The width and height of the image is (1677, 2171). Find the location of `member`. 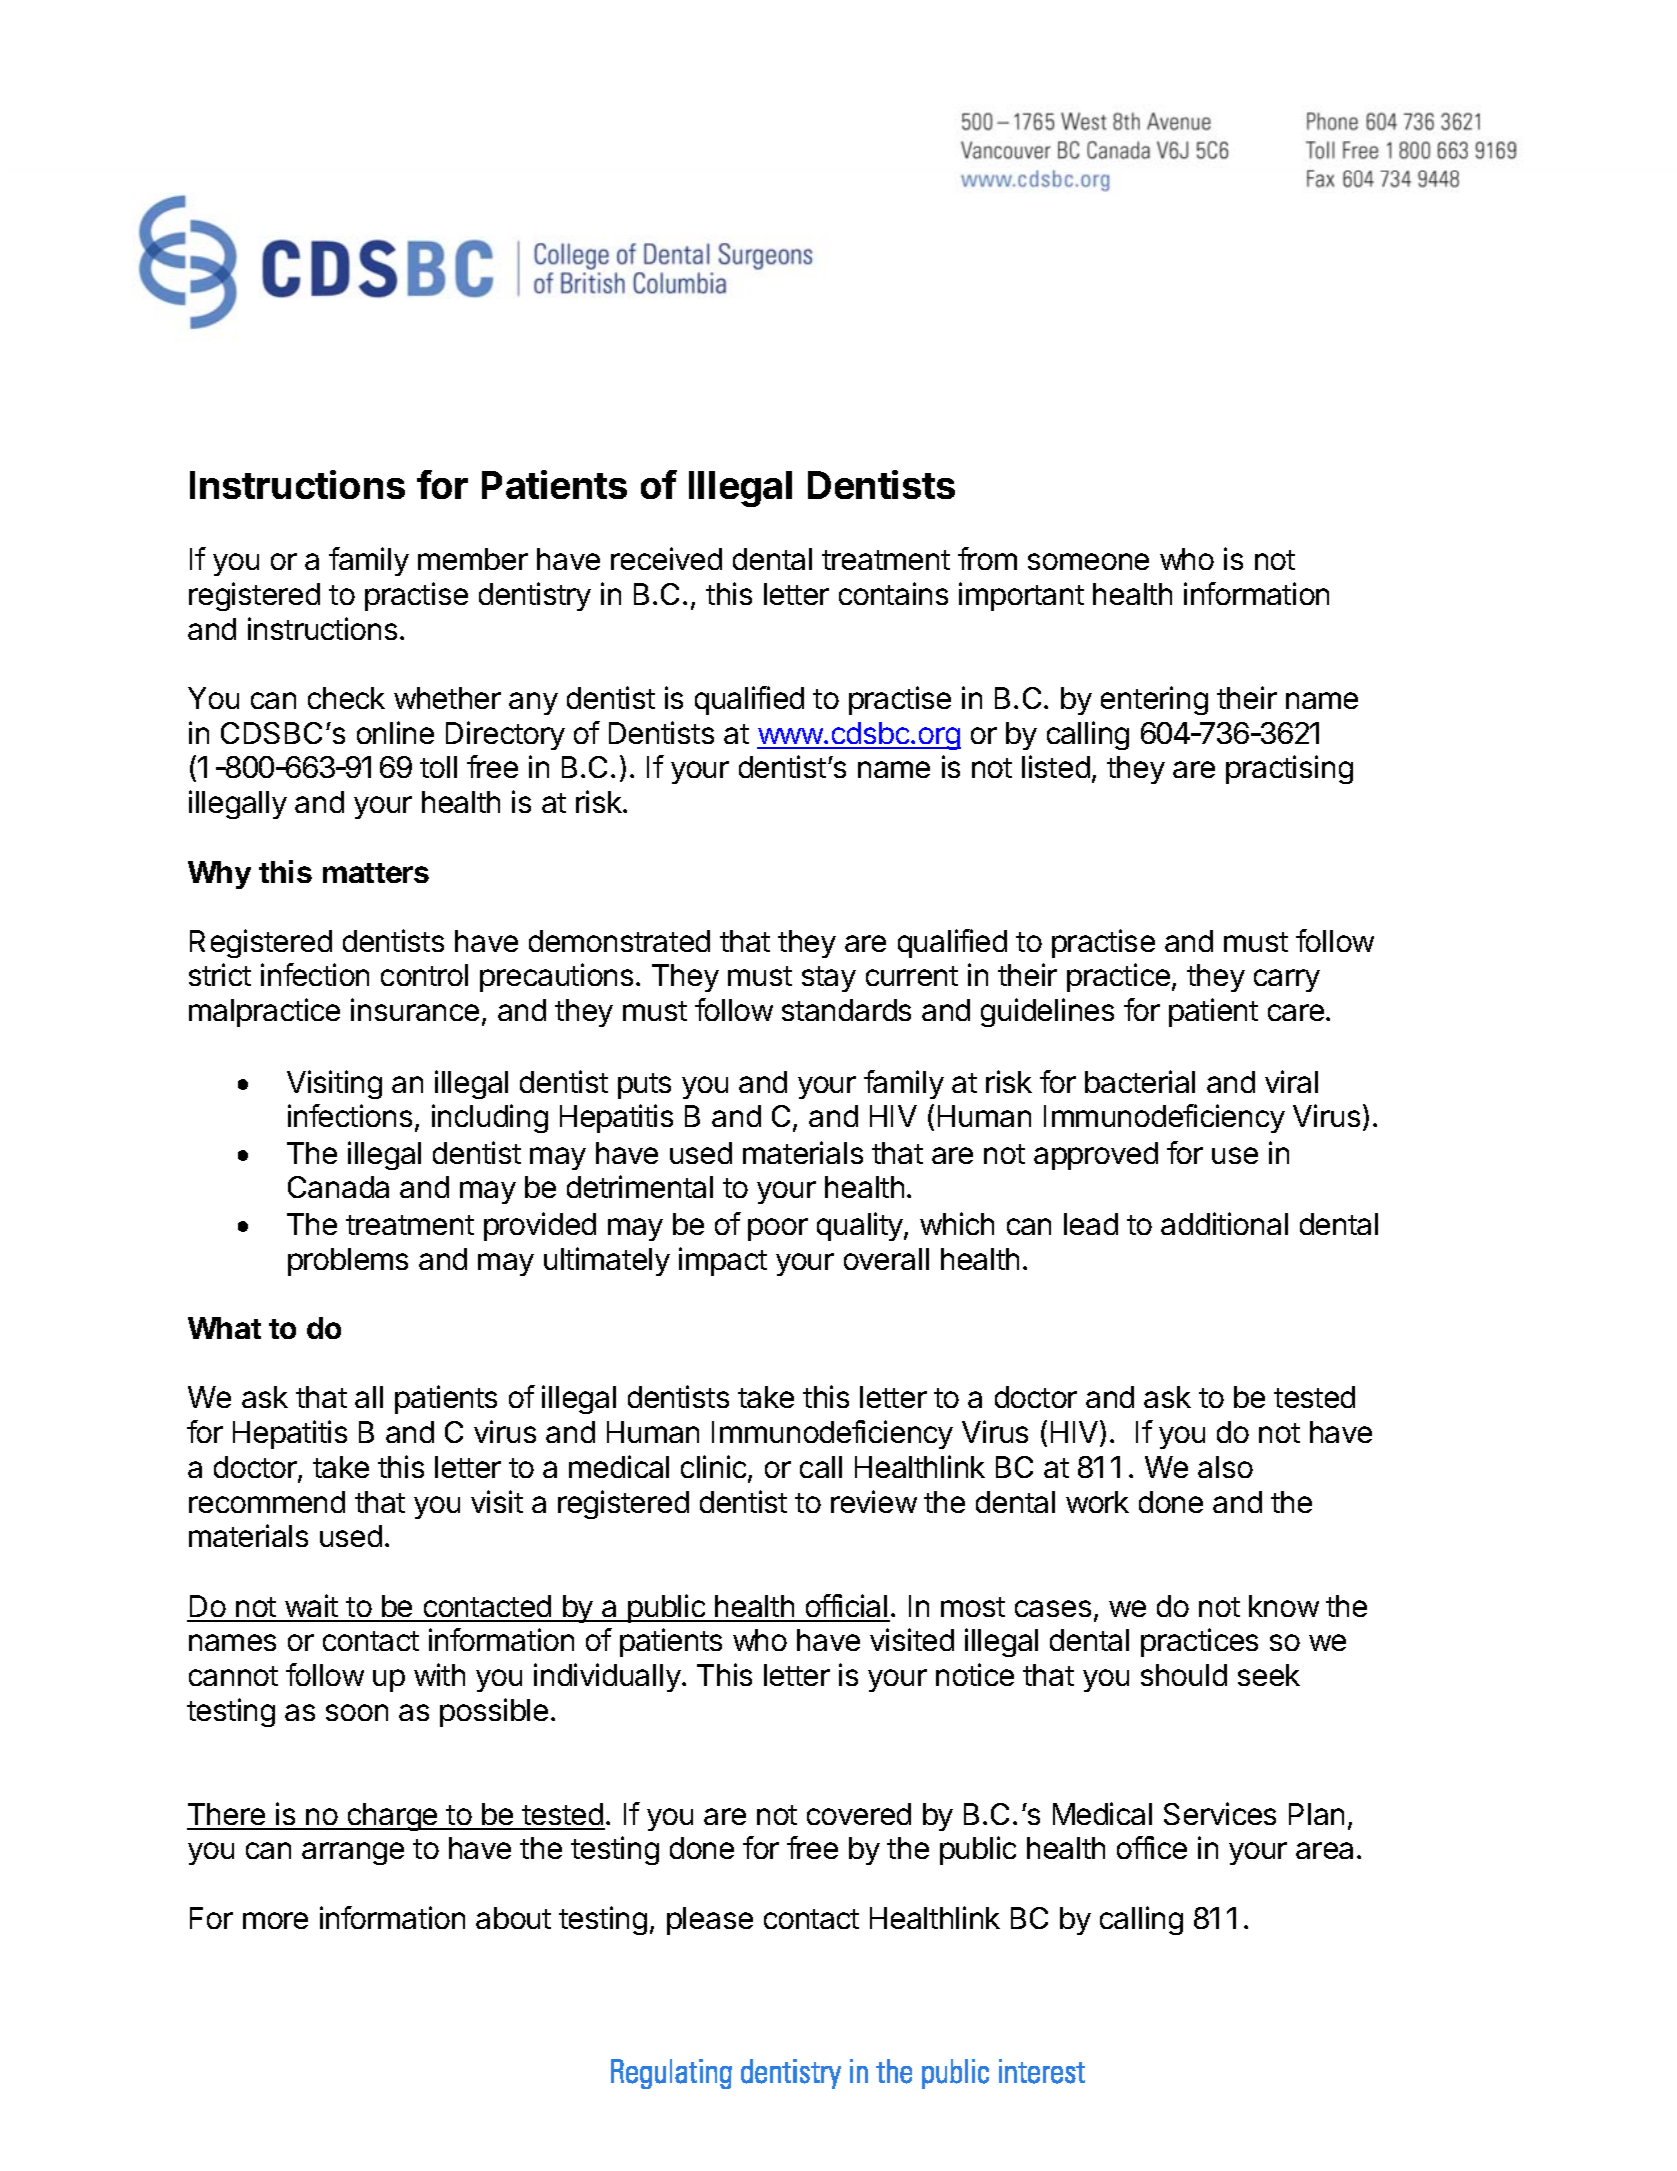

member is located at coordinates (473, 559).
